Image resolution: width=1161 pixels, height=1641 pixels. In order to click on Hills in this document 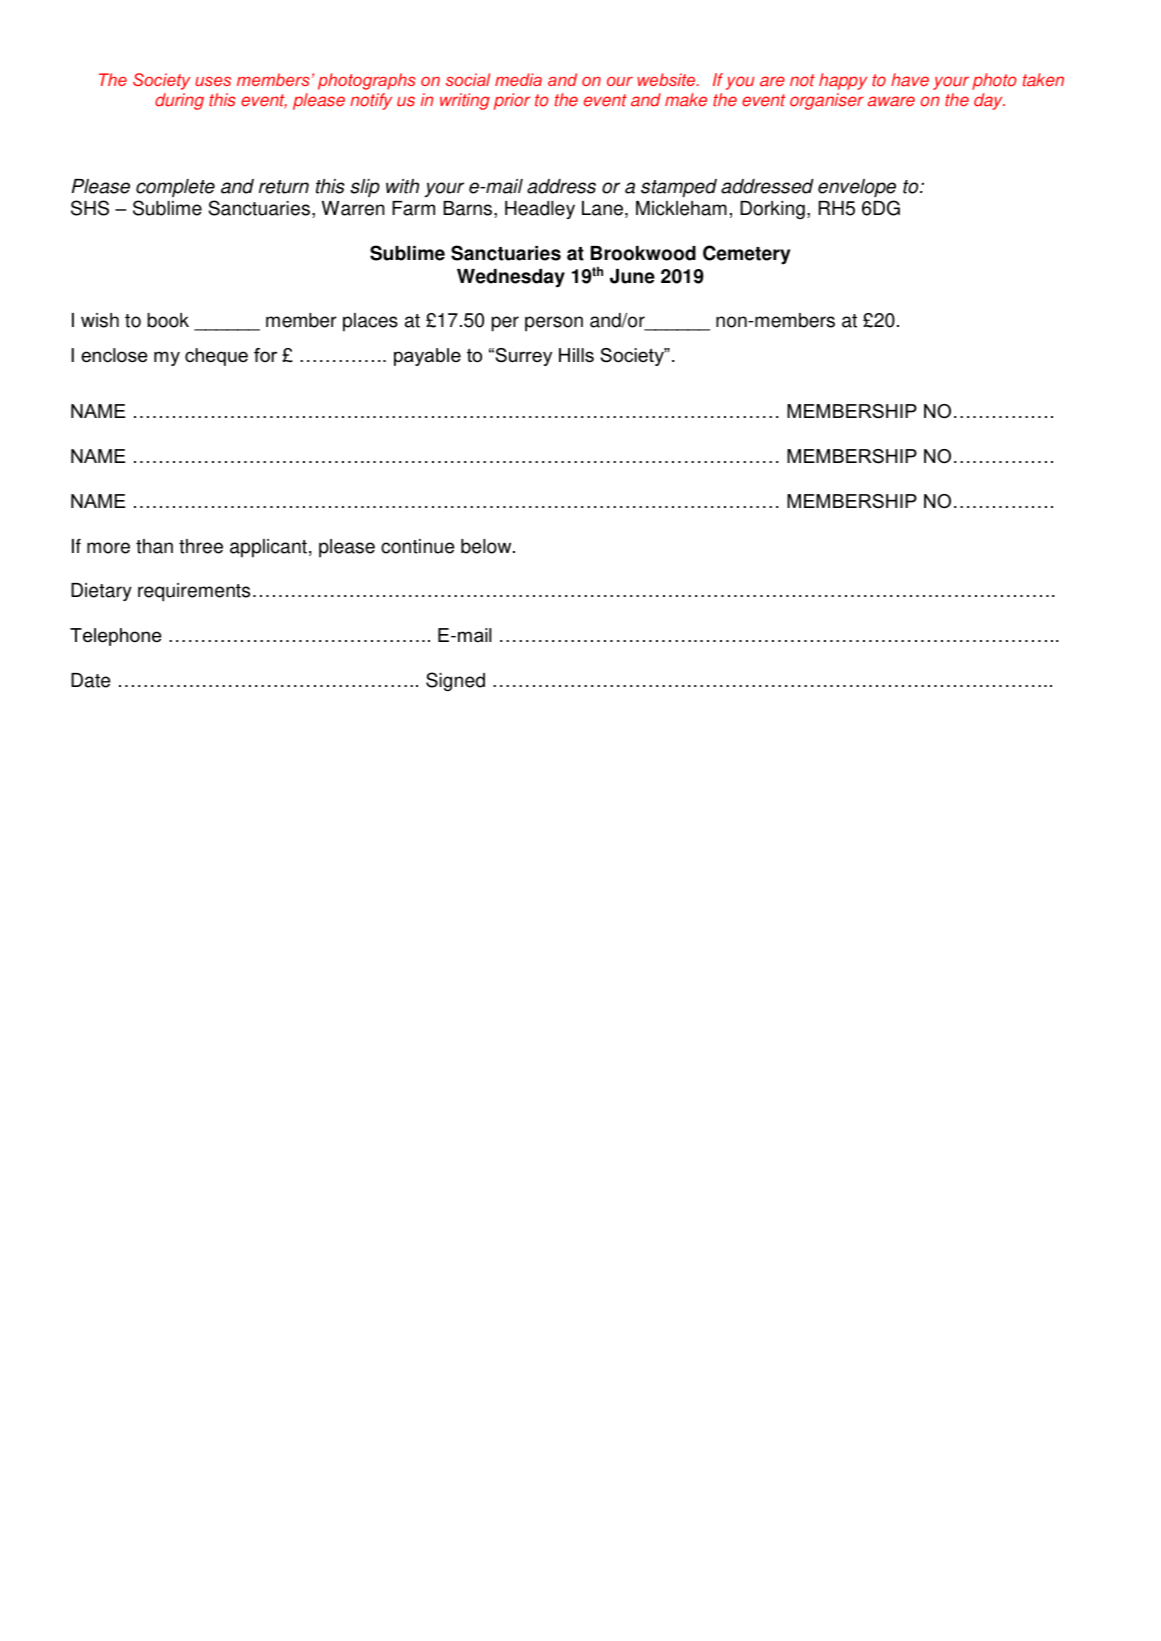, I will do `click(576, 355)`.
